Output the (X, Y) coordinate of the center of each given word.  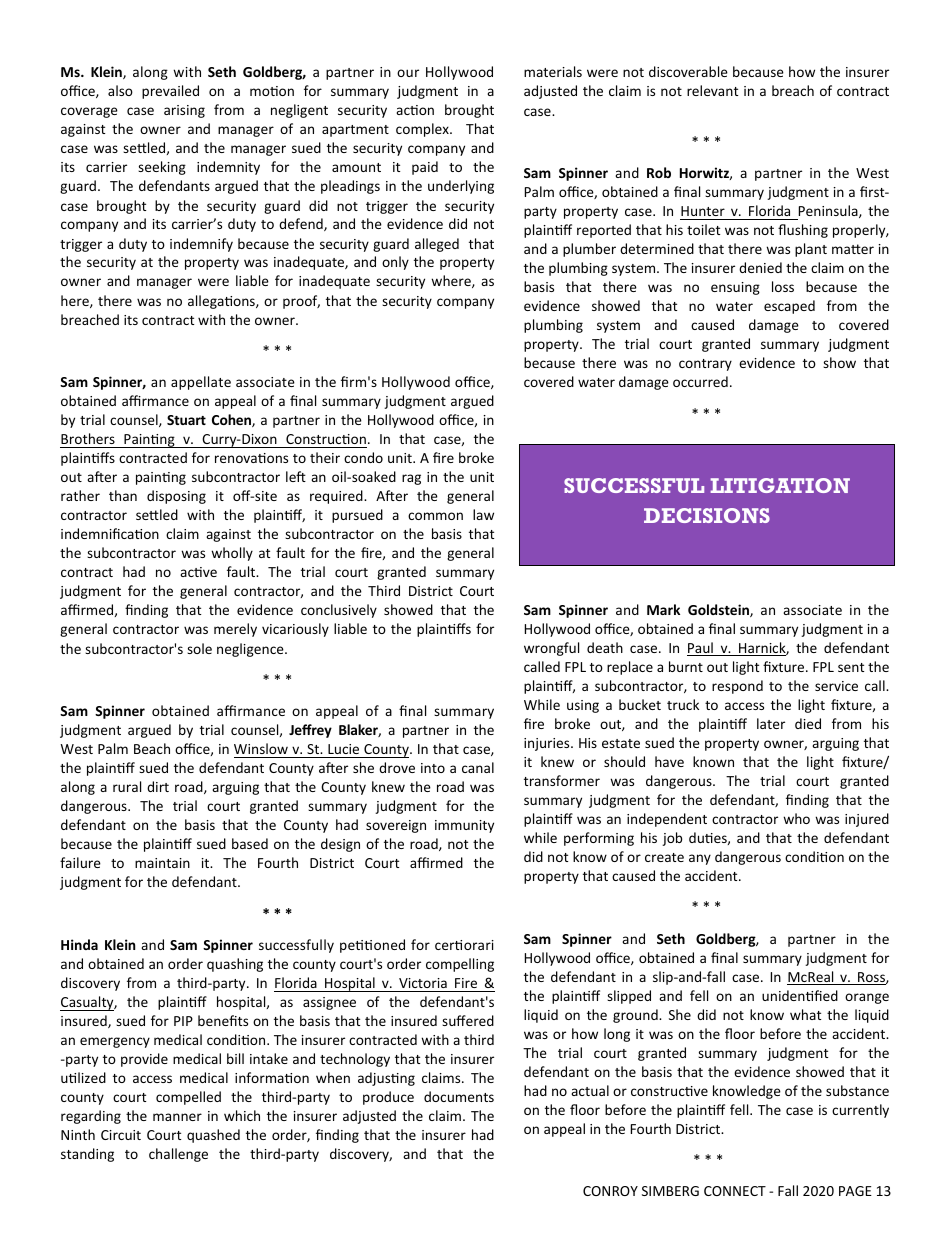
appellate (201, 383)
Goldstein (719, 610)
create (664, 857)
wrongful (551, 649)
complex (423, 130)
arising (184, 111)
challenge (178, 1155)
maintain (162, 863)
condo (363, 457)
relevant (712, 90)
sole (199, 648)
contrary (705, 365)
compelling (460, 965)
